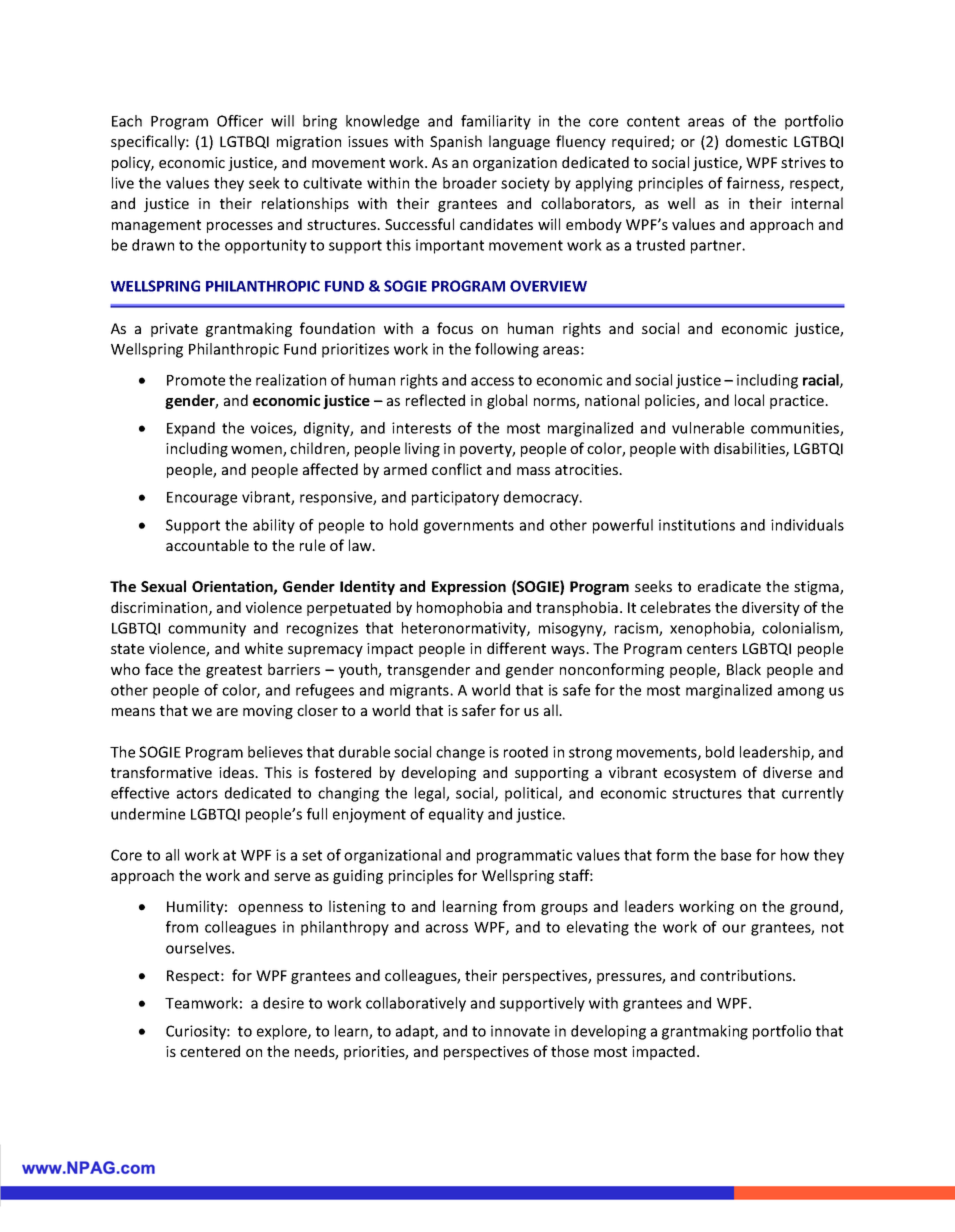  Describe the element at coordinates (456, 142) in the screenshot. I see `Spanish` at that location.
